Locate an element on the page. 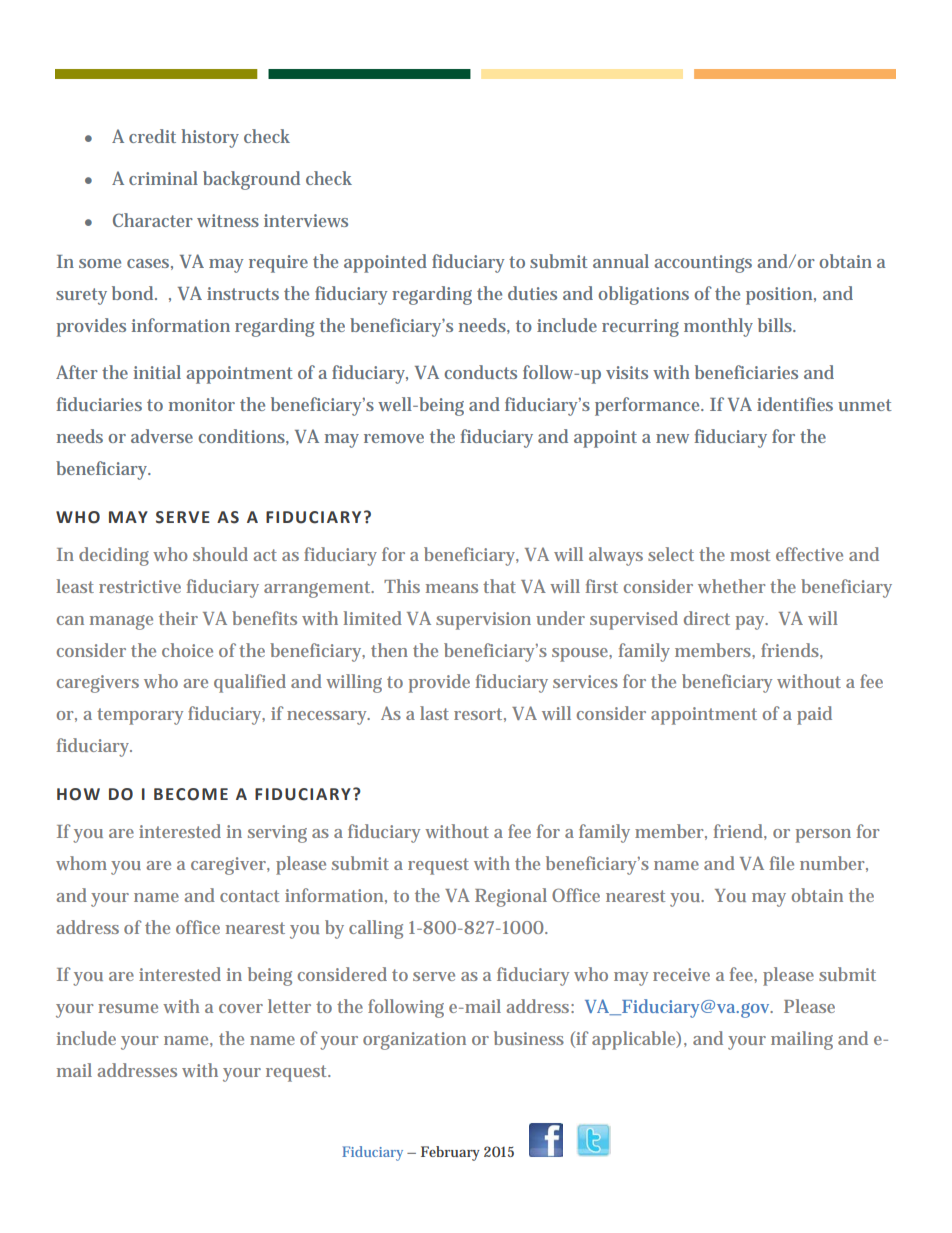 The image size is (952, 1233). interviews is located at coordinates (306, 220).
